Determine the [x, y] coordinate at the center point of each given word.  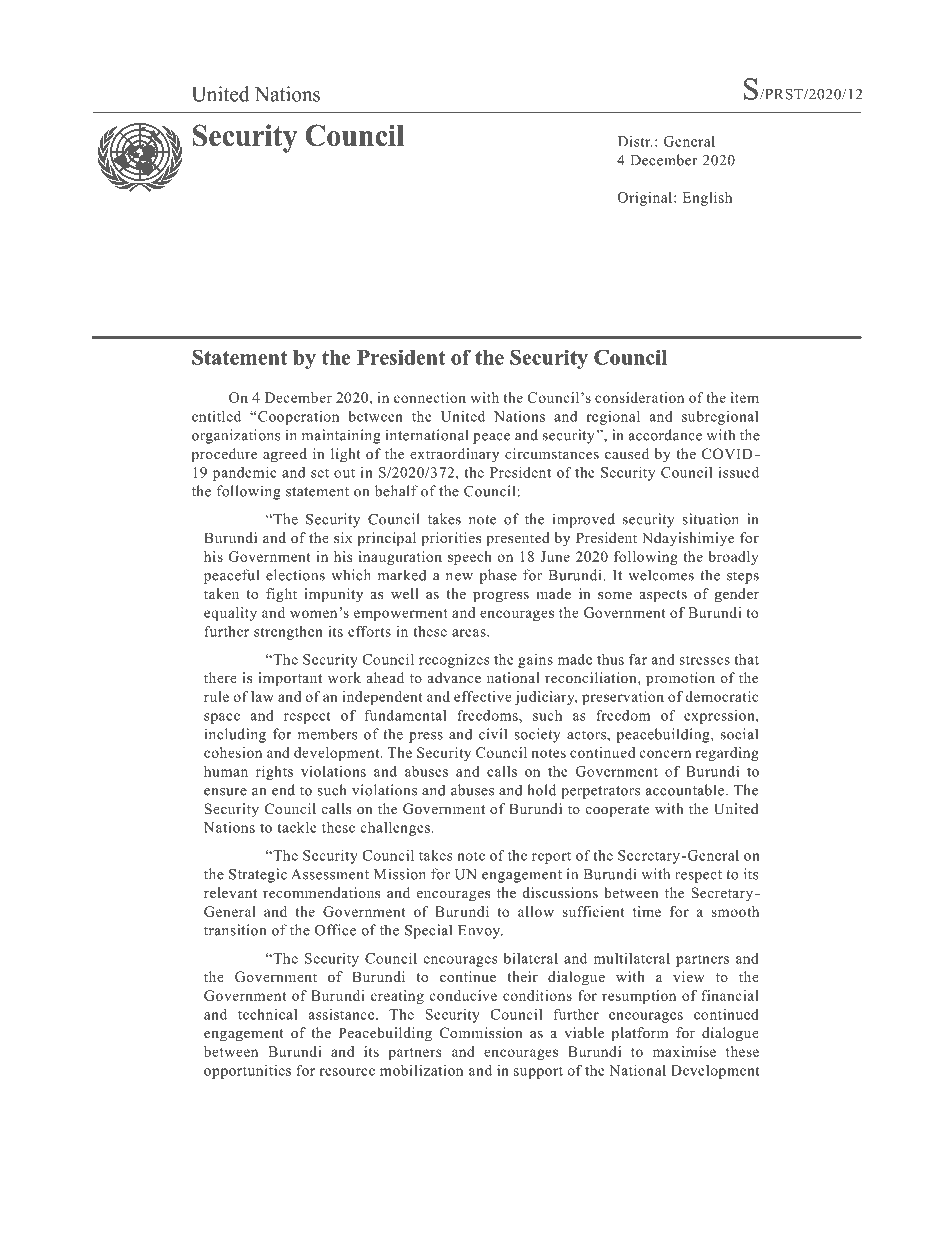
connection [430, 397]
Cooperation [297, 418]
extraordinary [454, 455]
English [707, 199]
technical [267, 1014]
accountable [686, 790]
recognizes [454, 661]
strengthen [288, 633]
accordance [665, 435]
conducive [463, 995]
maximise [684, 1051]
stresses [704, 660]
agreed [285, 455]
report [551, 858]
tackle [297, 827]
